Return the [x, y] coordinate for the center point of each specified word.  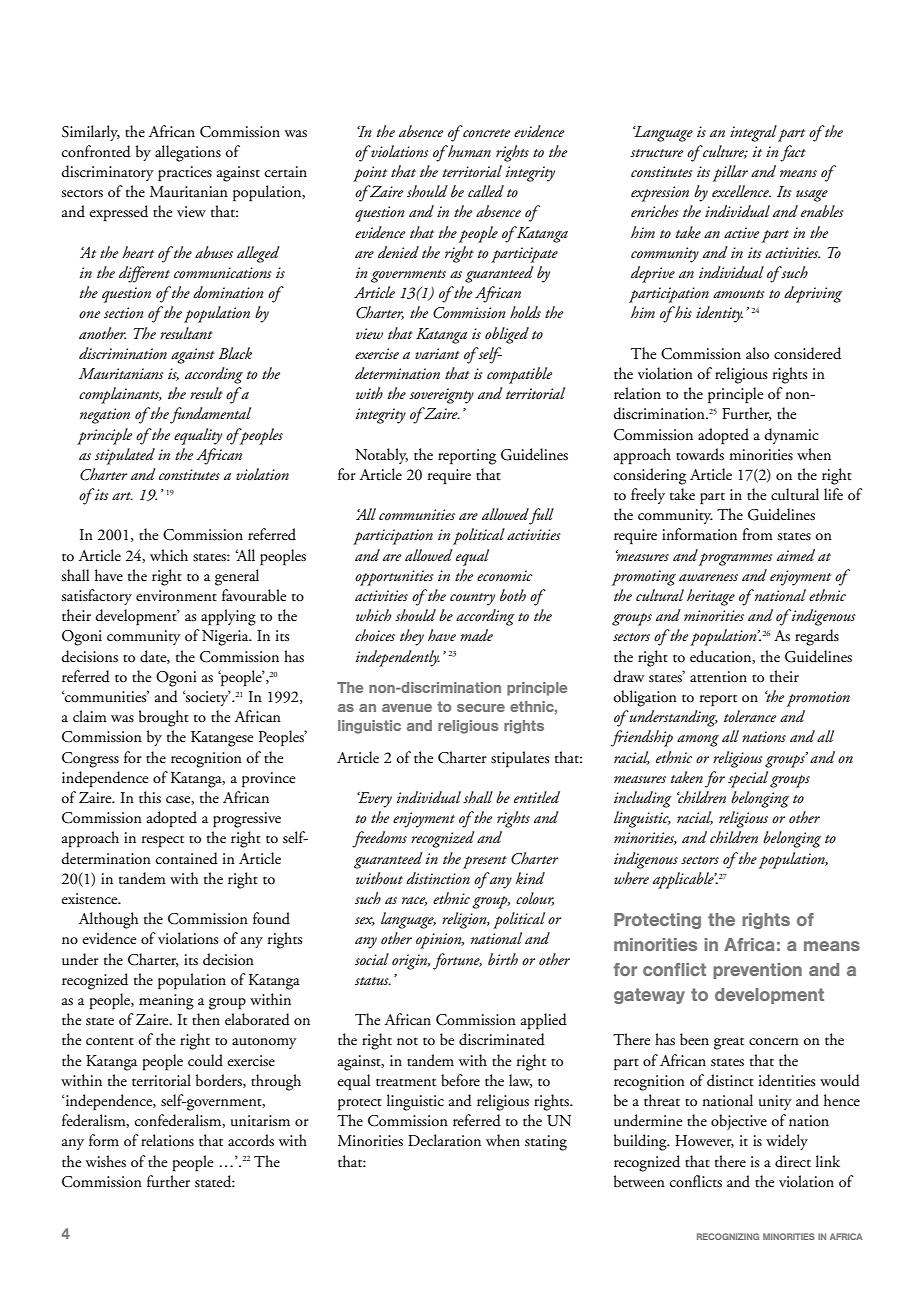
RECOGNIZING [728, 1236]
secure [481, 708]
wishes [106, 1161]
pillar [730, 173]
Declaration [444, 1140]
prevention [757, 971]
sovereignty [441, 396]
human [468, 151]
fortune [457, 961]
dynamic [792, 436]
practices [185, 174]
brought [164, 718]
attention [718, 677]
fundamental [210, 415]
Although [109, 920]
